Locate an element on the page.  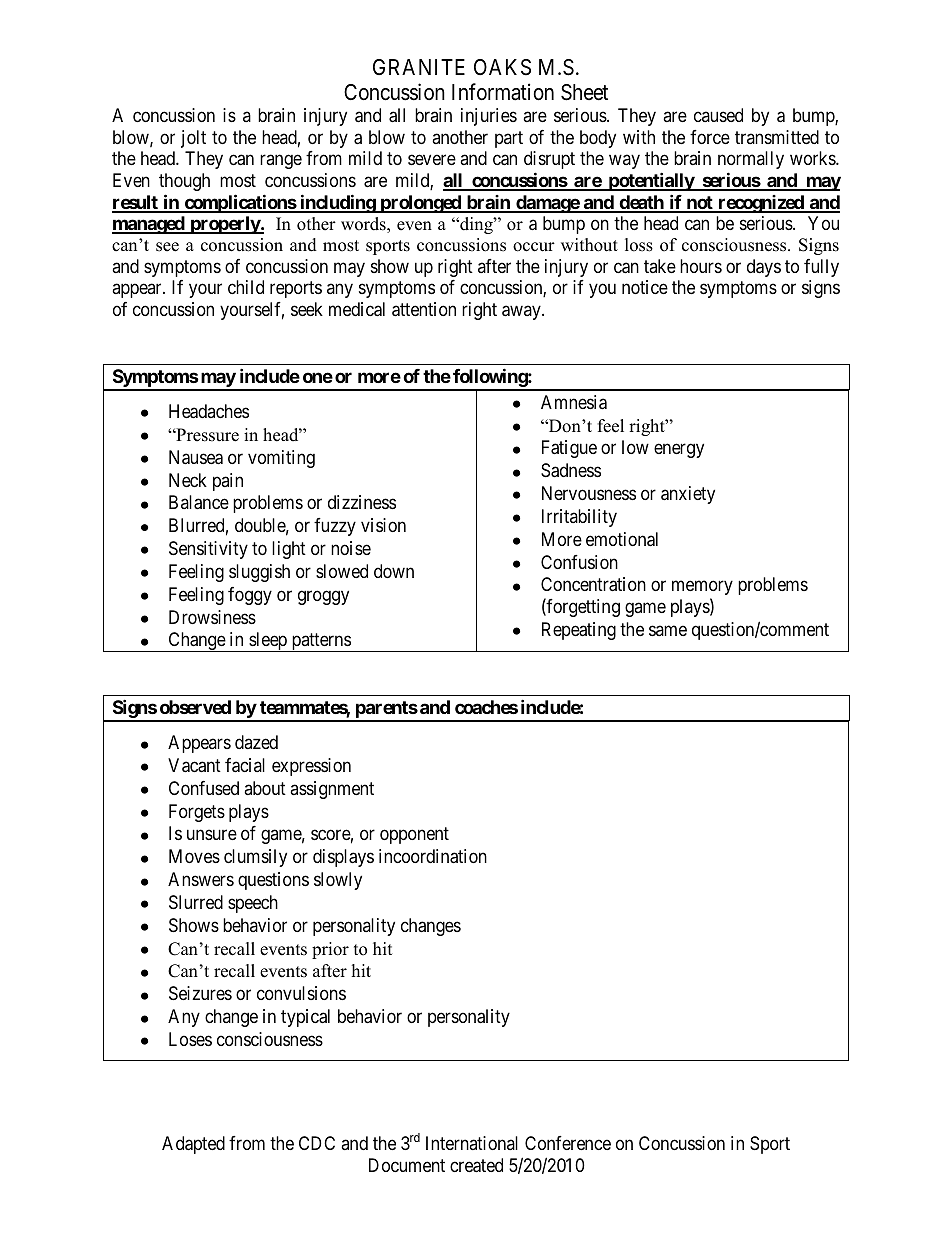
Drowsiness is located at coordinates (212, 617).
